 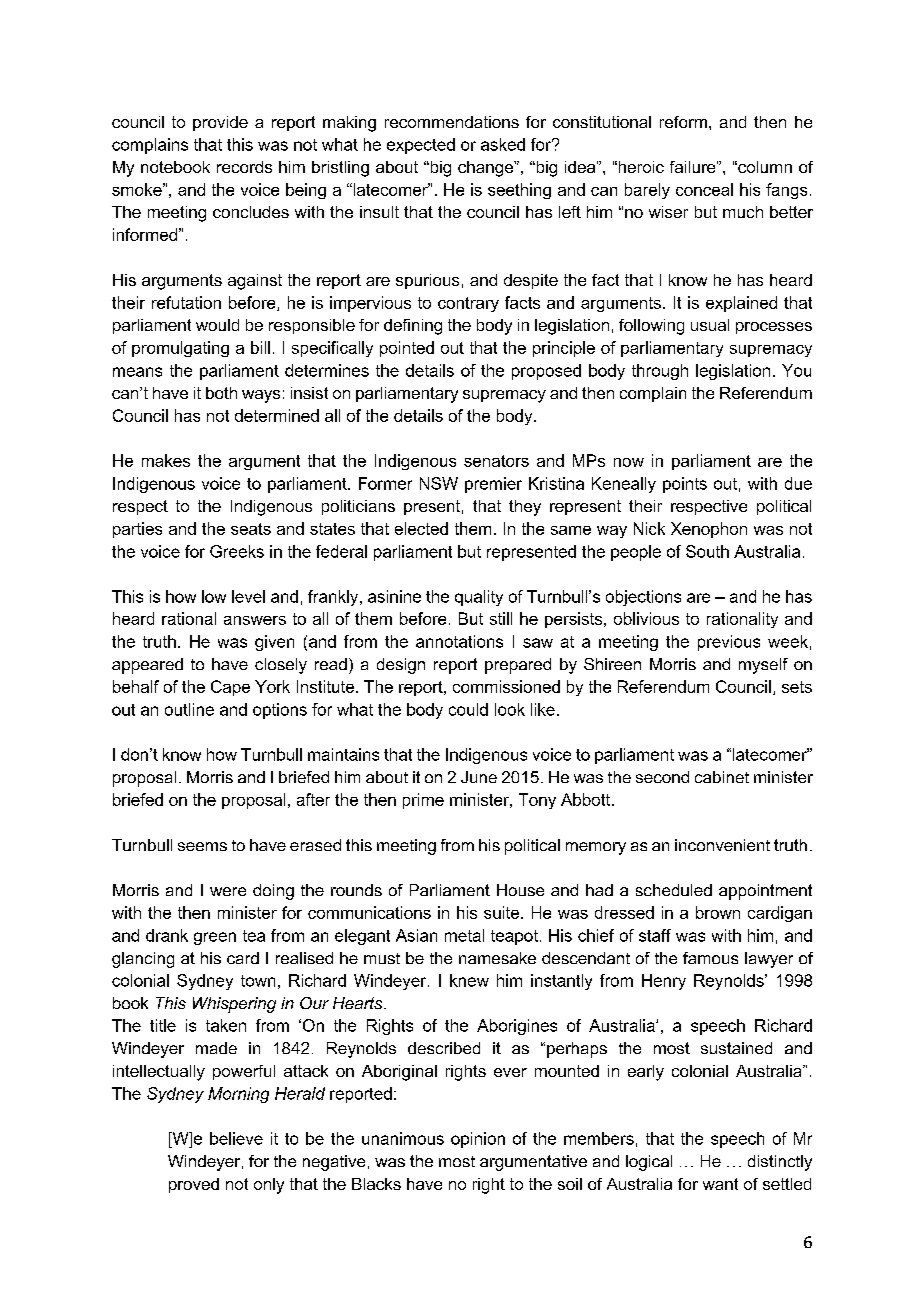 I want to click on premier, so click(x=493, y=485).
